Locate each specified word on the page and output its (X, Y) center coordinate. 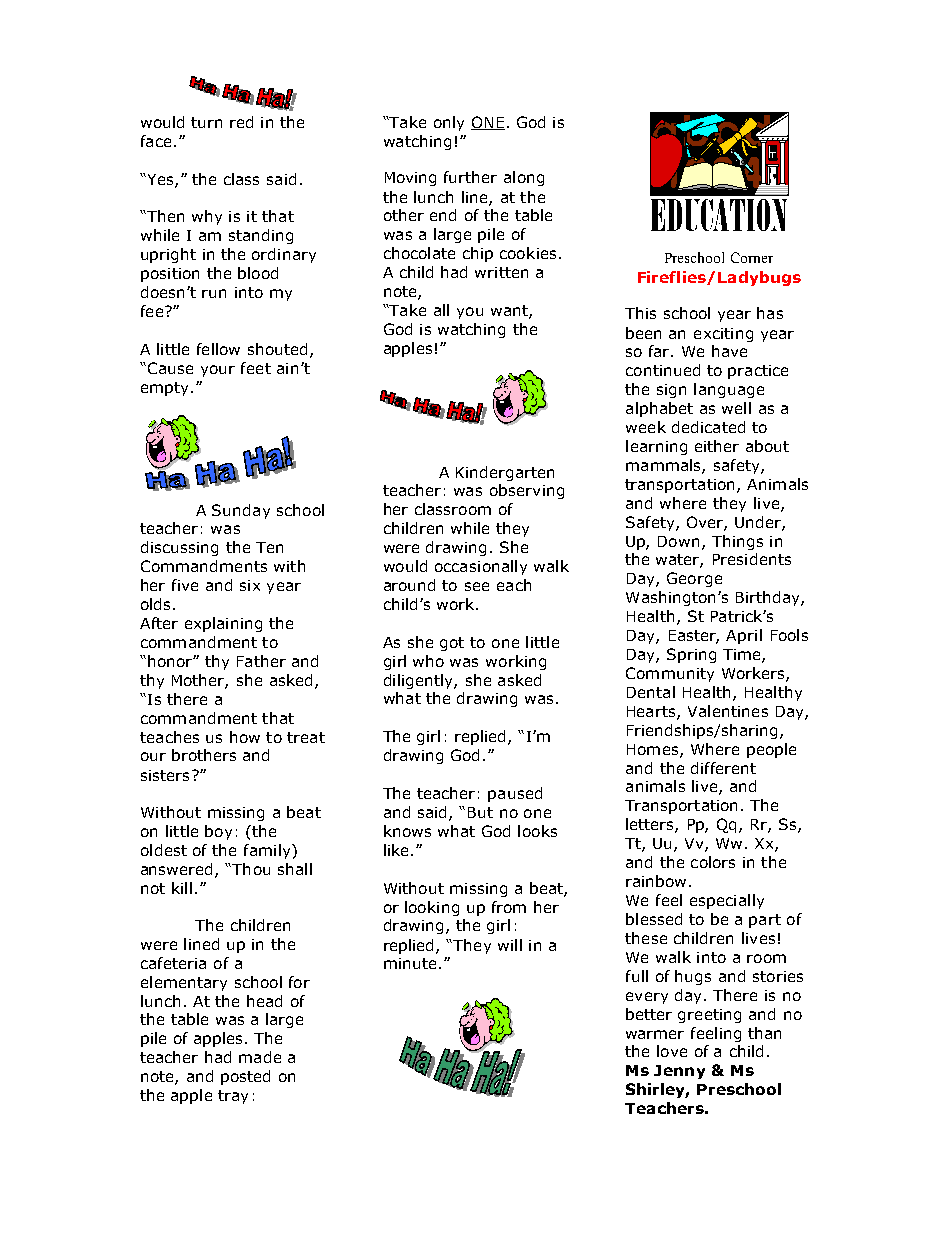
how (245, 737)
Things (737, 542)
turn (206, 122)
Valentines (728, 711)
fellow (218, 349)
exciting (723, 335)
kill (182, 888)
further (470, 177)
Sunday (241, 511)
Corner (752, 257)
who (428, 661)
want (510, 312)
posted (245, 1077)
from (509, 907)
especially (727, 901)
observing (527, 491)
